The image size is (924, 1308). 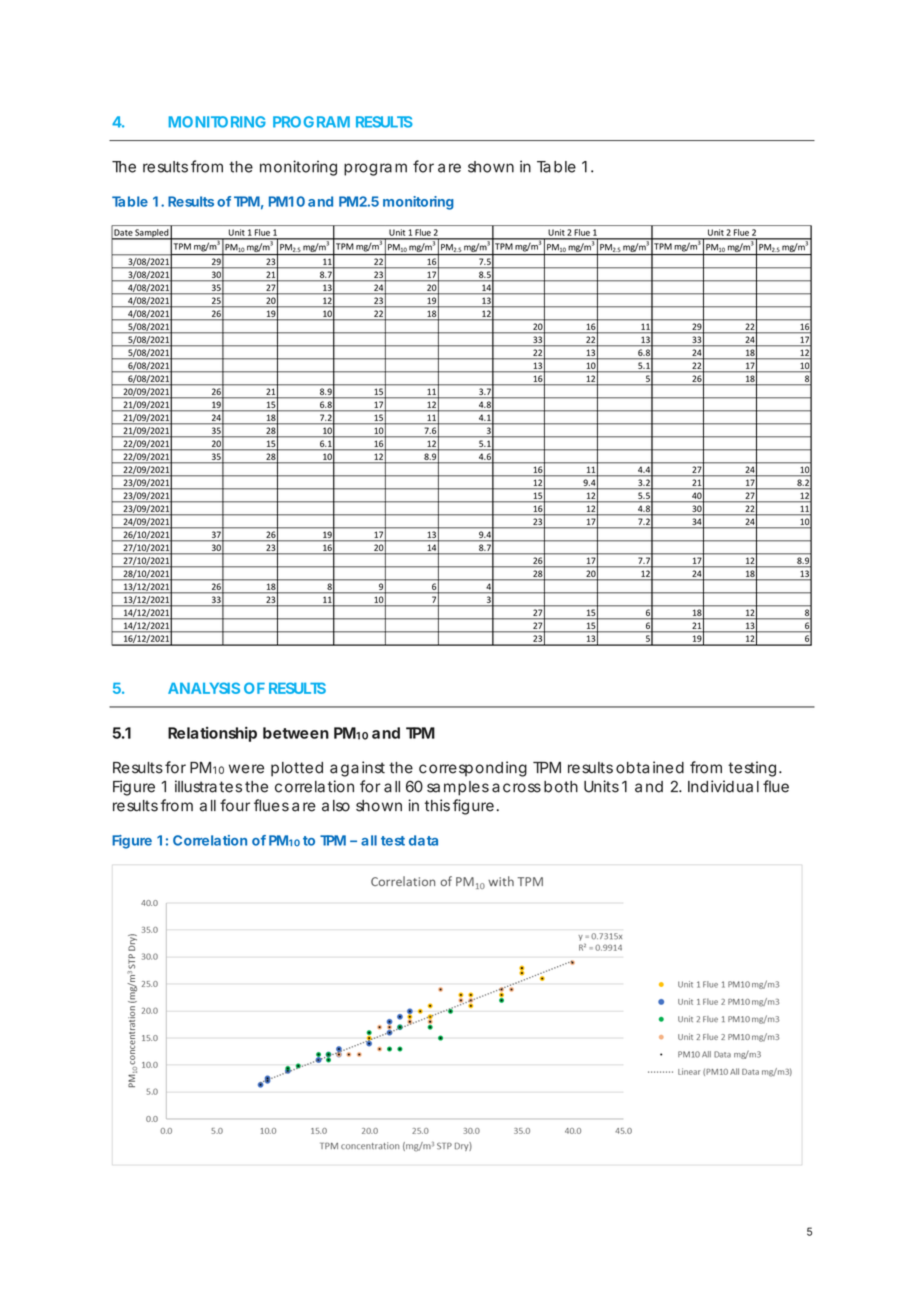 What do you see at coordinates (561, 787) in the document?
I see `both` at bounding box center [561, 787].
